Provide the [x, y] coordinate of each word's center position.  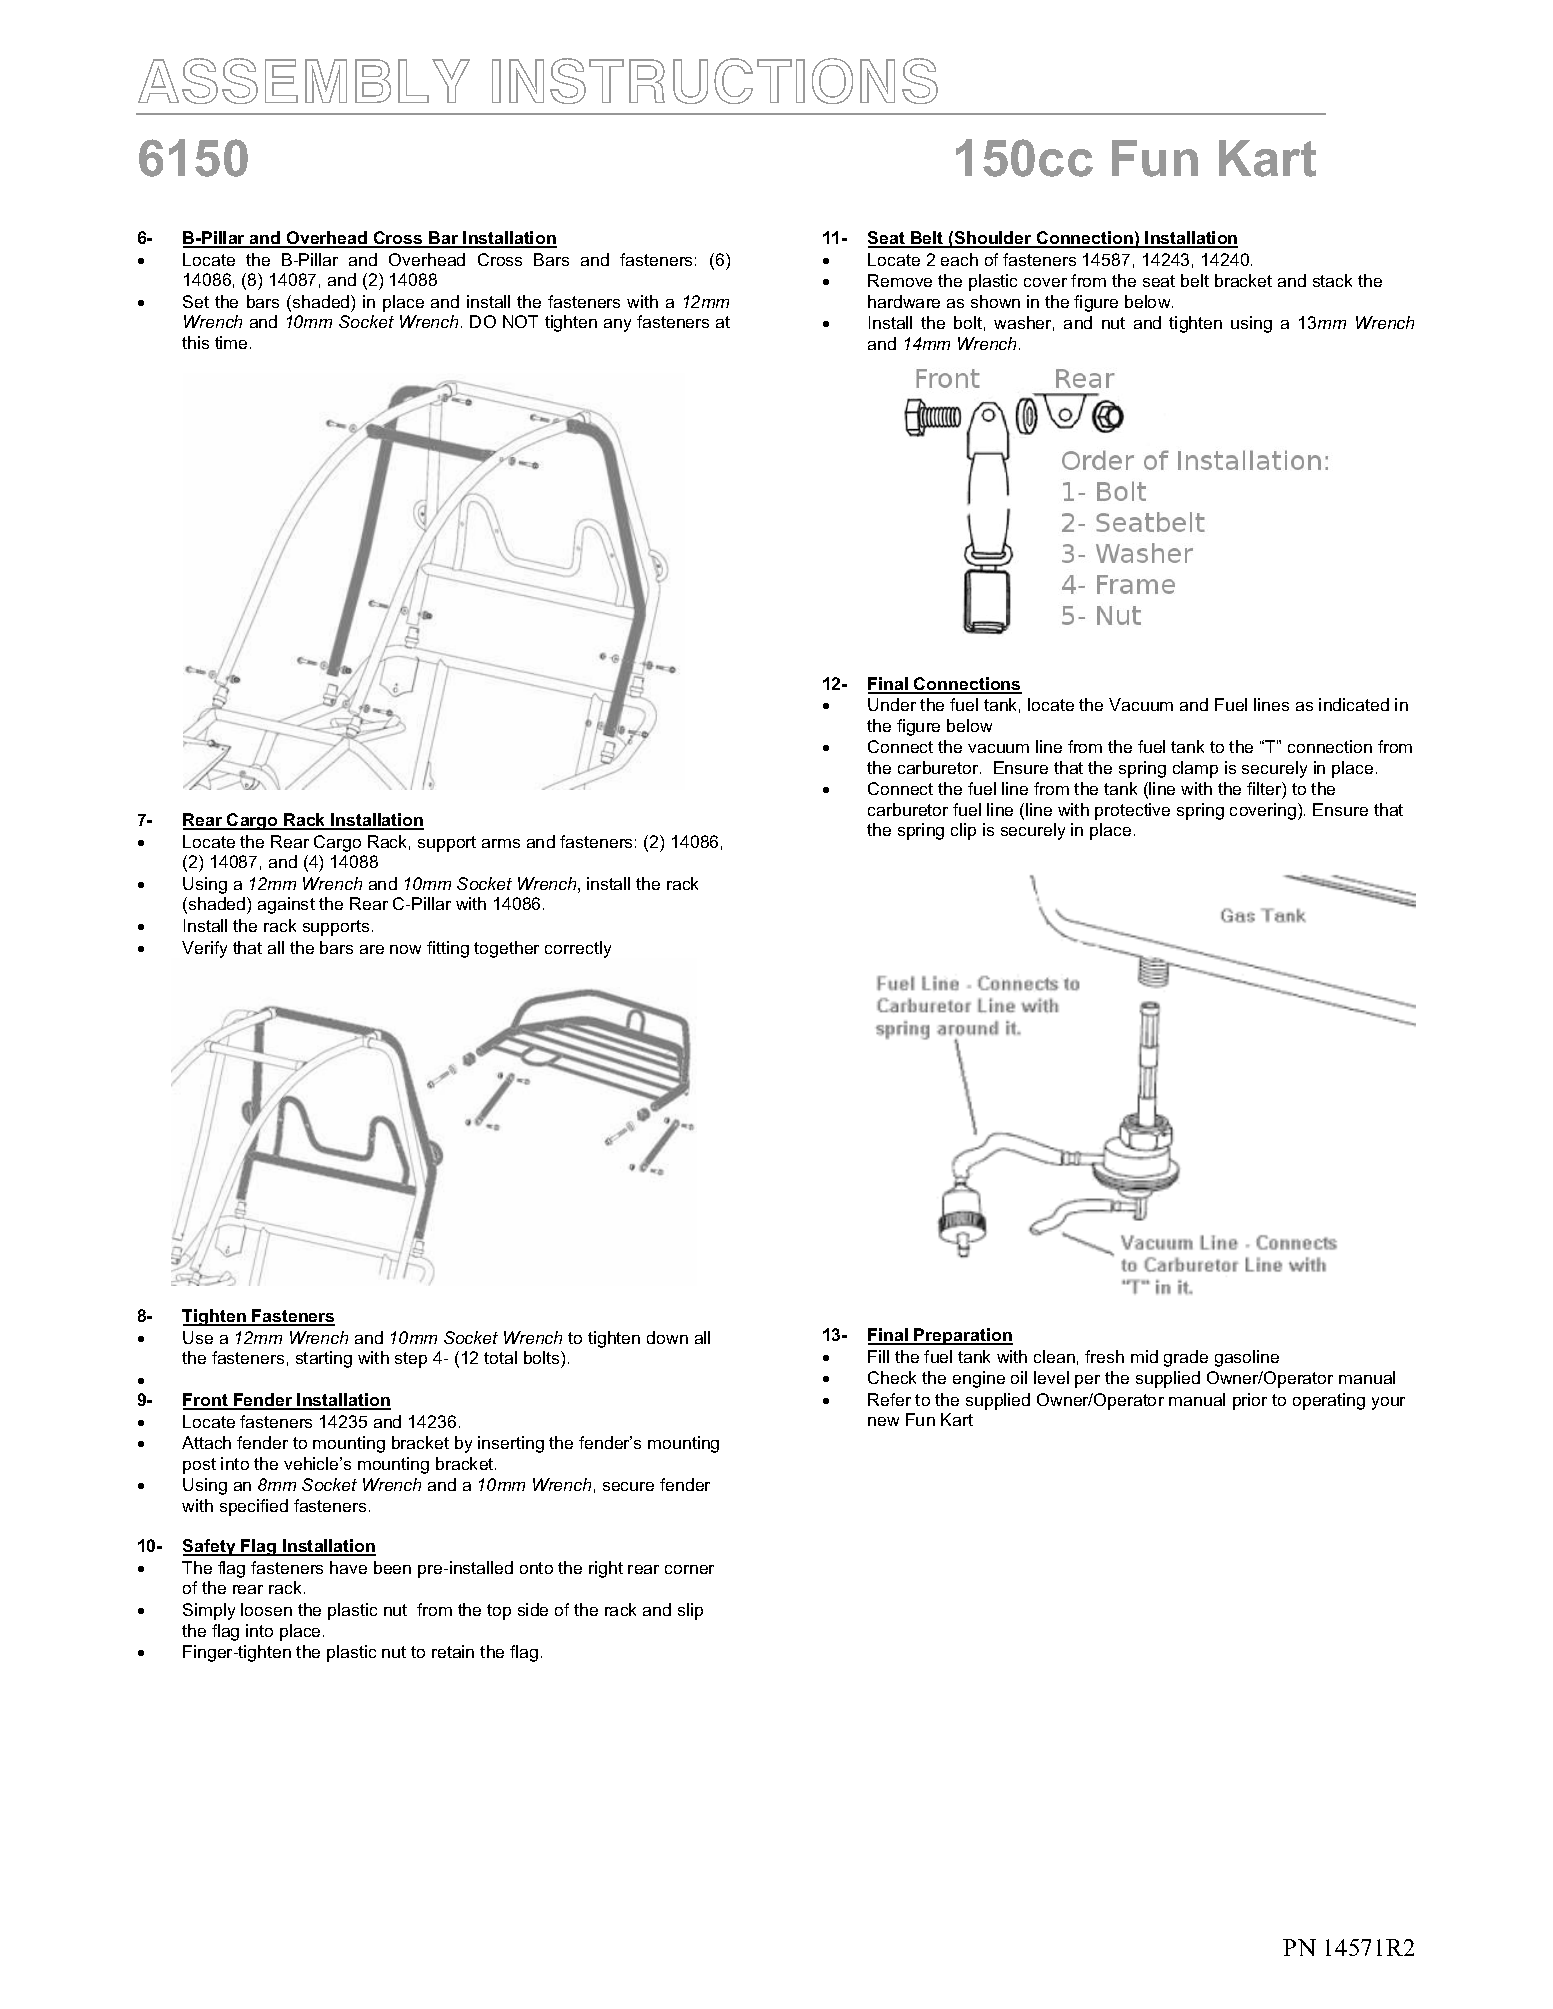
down [667, 1337]
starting [324, 1359]
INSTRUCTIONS [715, 81]
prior [1250, 1401]
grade [1186, 1358]
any [617, 325]
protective [1132, 811]
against [286, 905]
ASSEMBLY [304, 81]
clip [963, 831]
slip [690, 1611]
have [348, 1567]
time [231, 342]
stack [1332, 280]
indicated [1354, 704]
